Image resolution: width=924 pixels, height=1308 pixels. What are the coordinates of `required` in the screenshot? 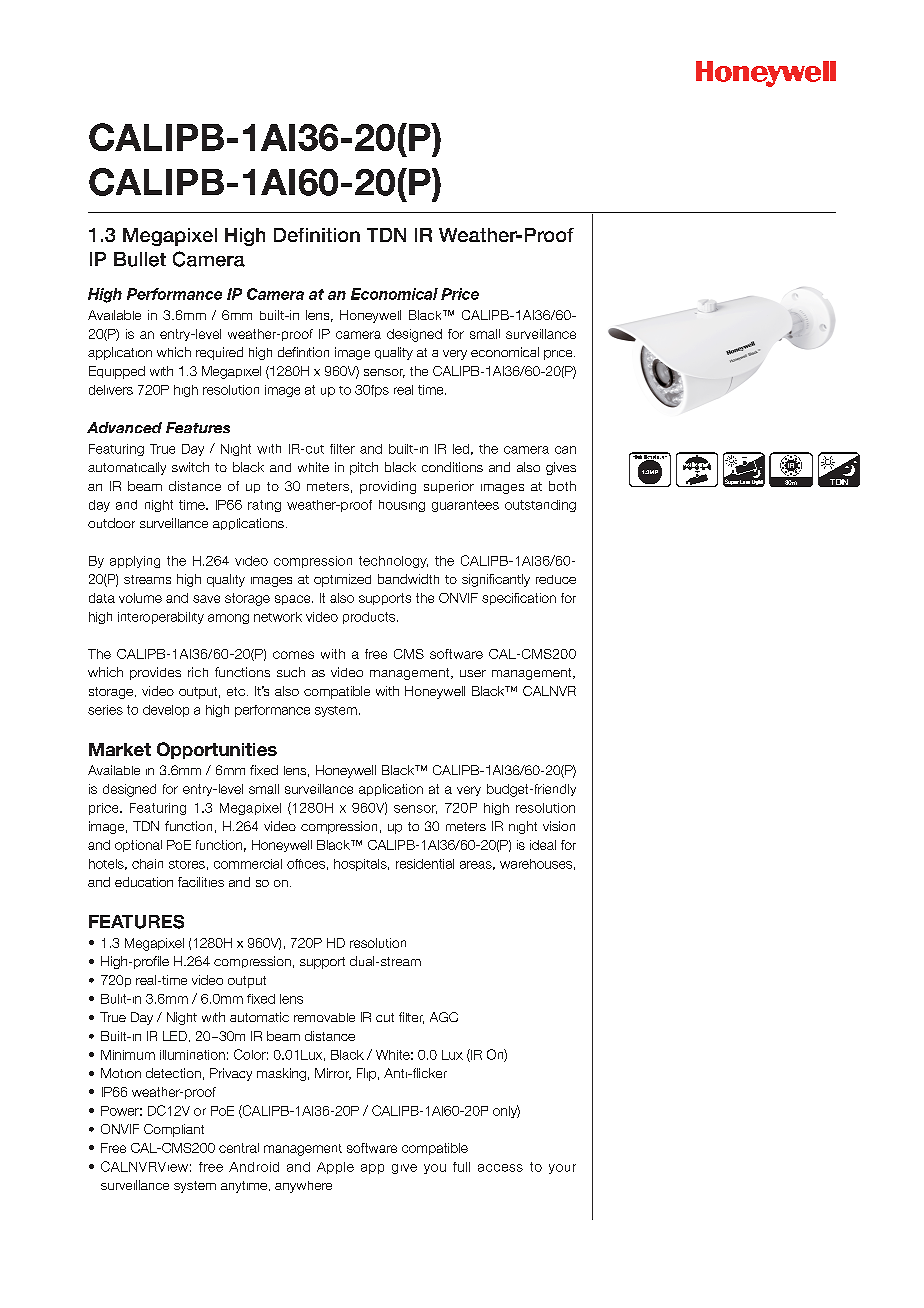 It's located at (219, 353).
